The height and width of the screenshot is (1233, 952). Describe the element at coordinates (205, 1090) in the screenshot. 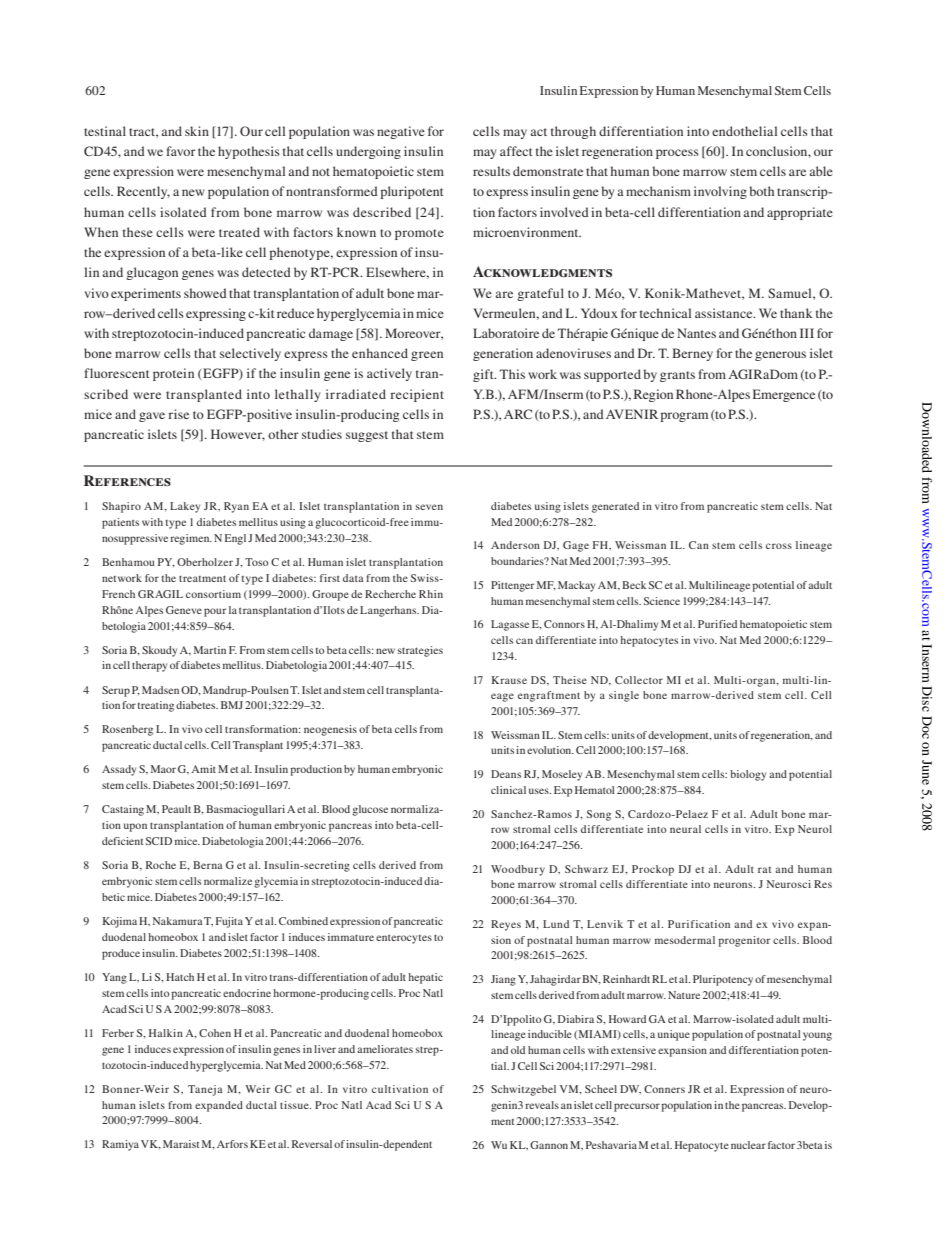

I see `Taneja` at that location.
